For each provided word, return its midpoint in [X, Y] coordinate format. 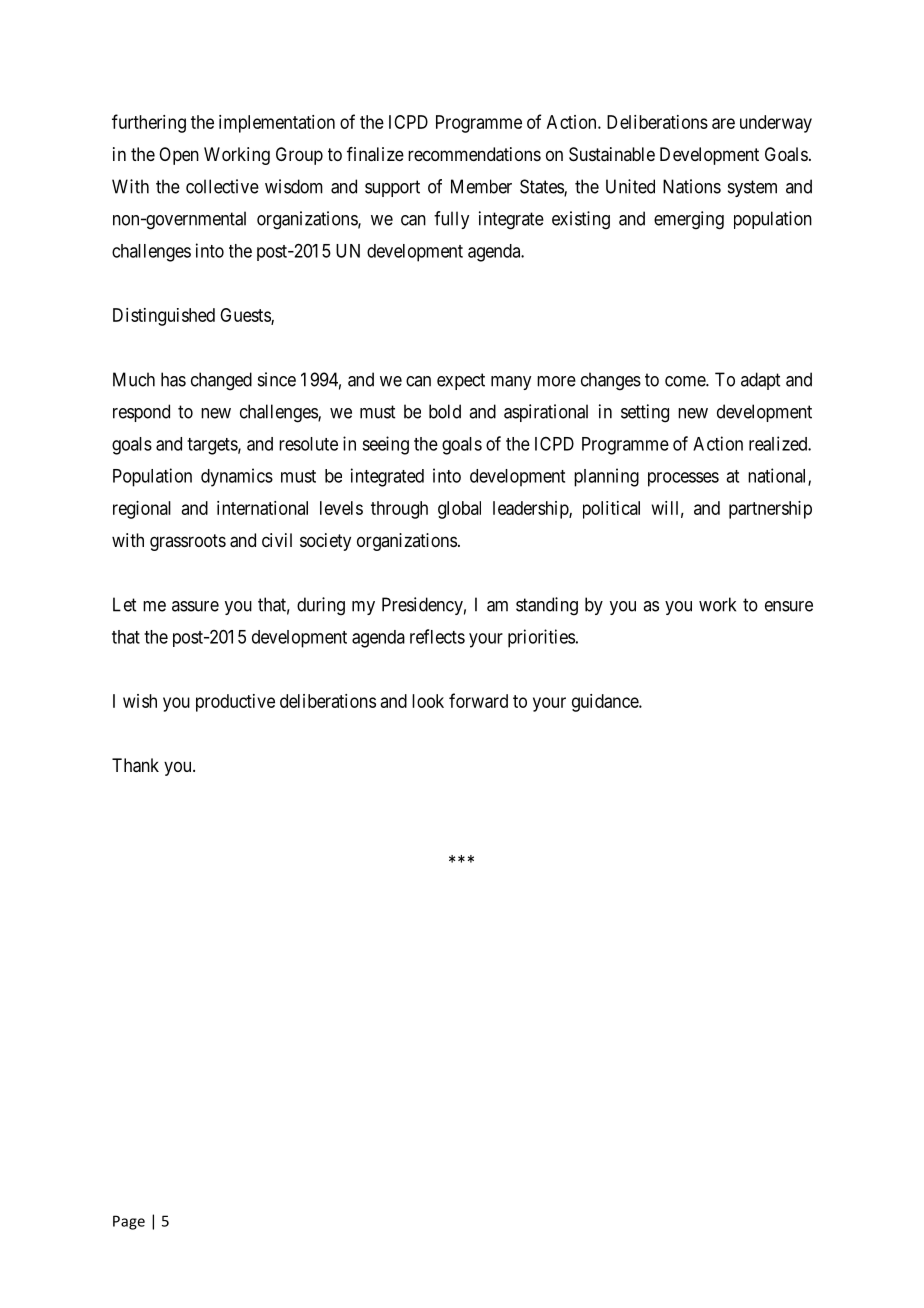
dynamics [237, 477]
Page [129, 1222]
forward [478, 700]
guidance [606, 703]
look [428, 701]
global [459, 510]
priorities [541, 638]
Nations [692, 186]
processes [683, 479]
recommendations [474, 154]
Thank [135, 765]
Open [179, 156]
